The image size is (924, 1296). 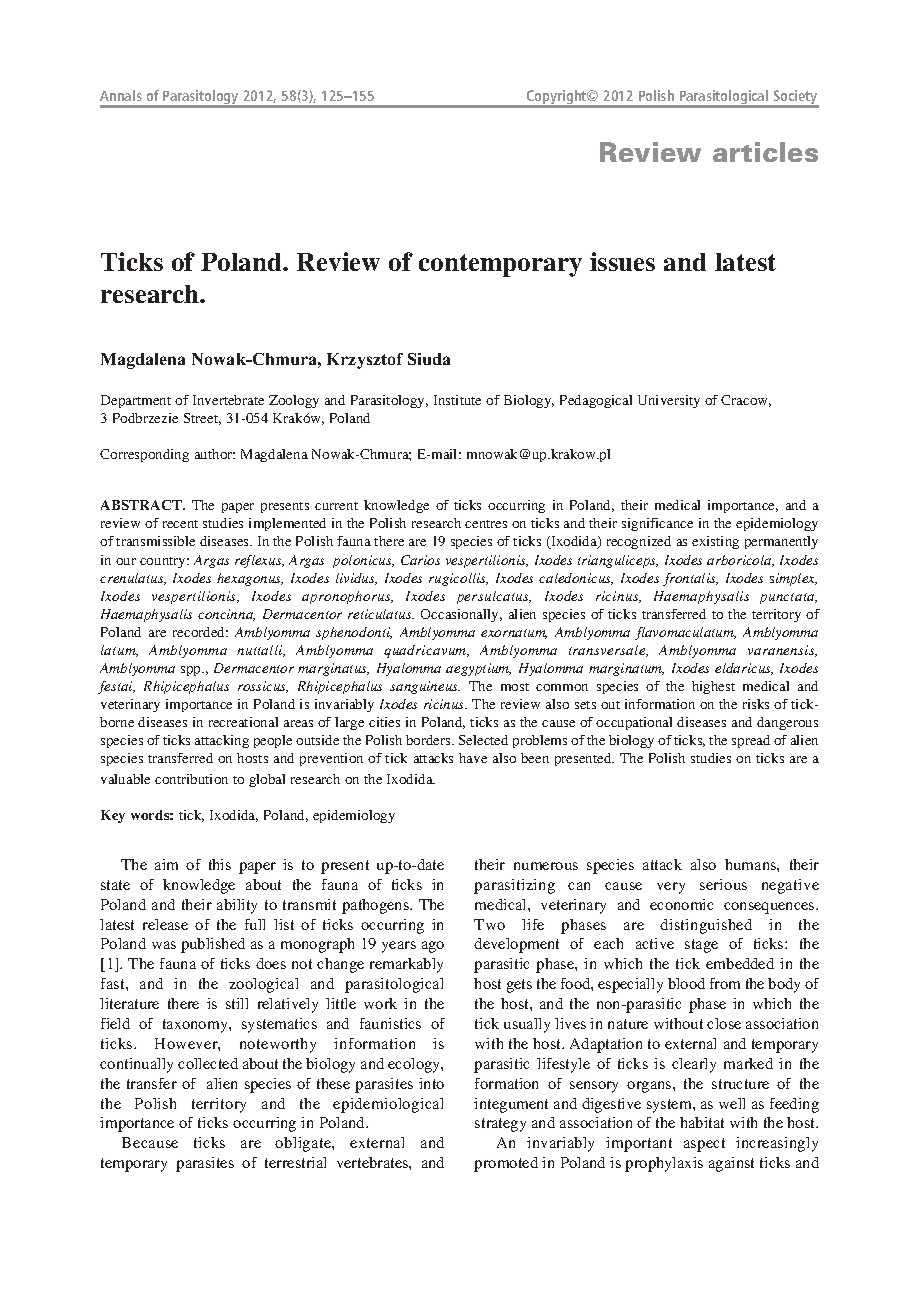 I want to click on strategy, so click(x=500, y=1125).
